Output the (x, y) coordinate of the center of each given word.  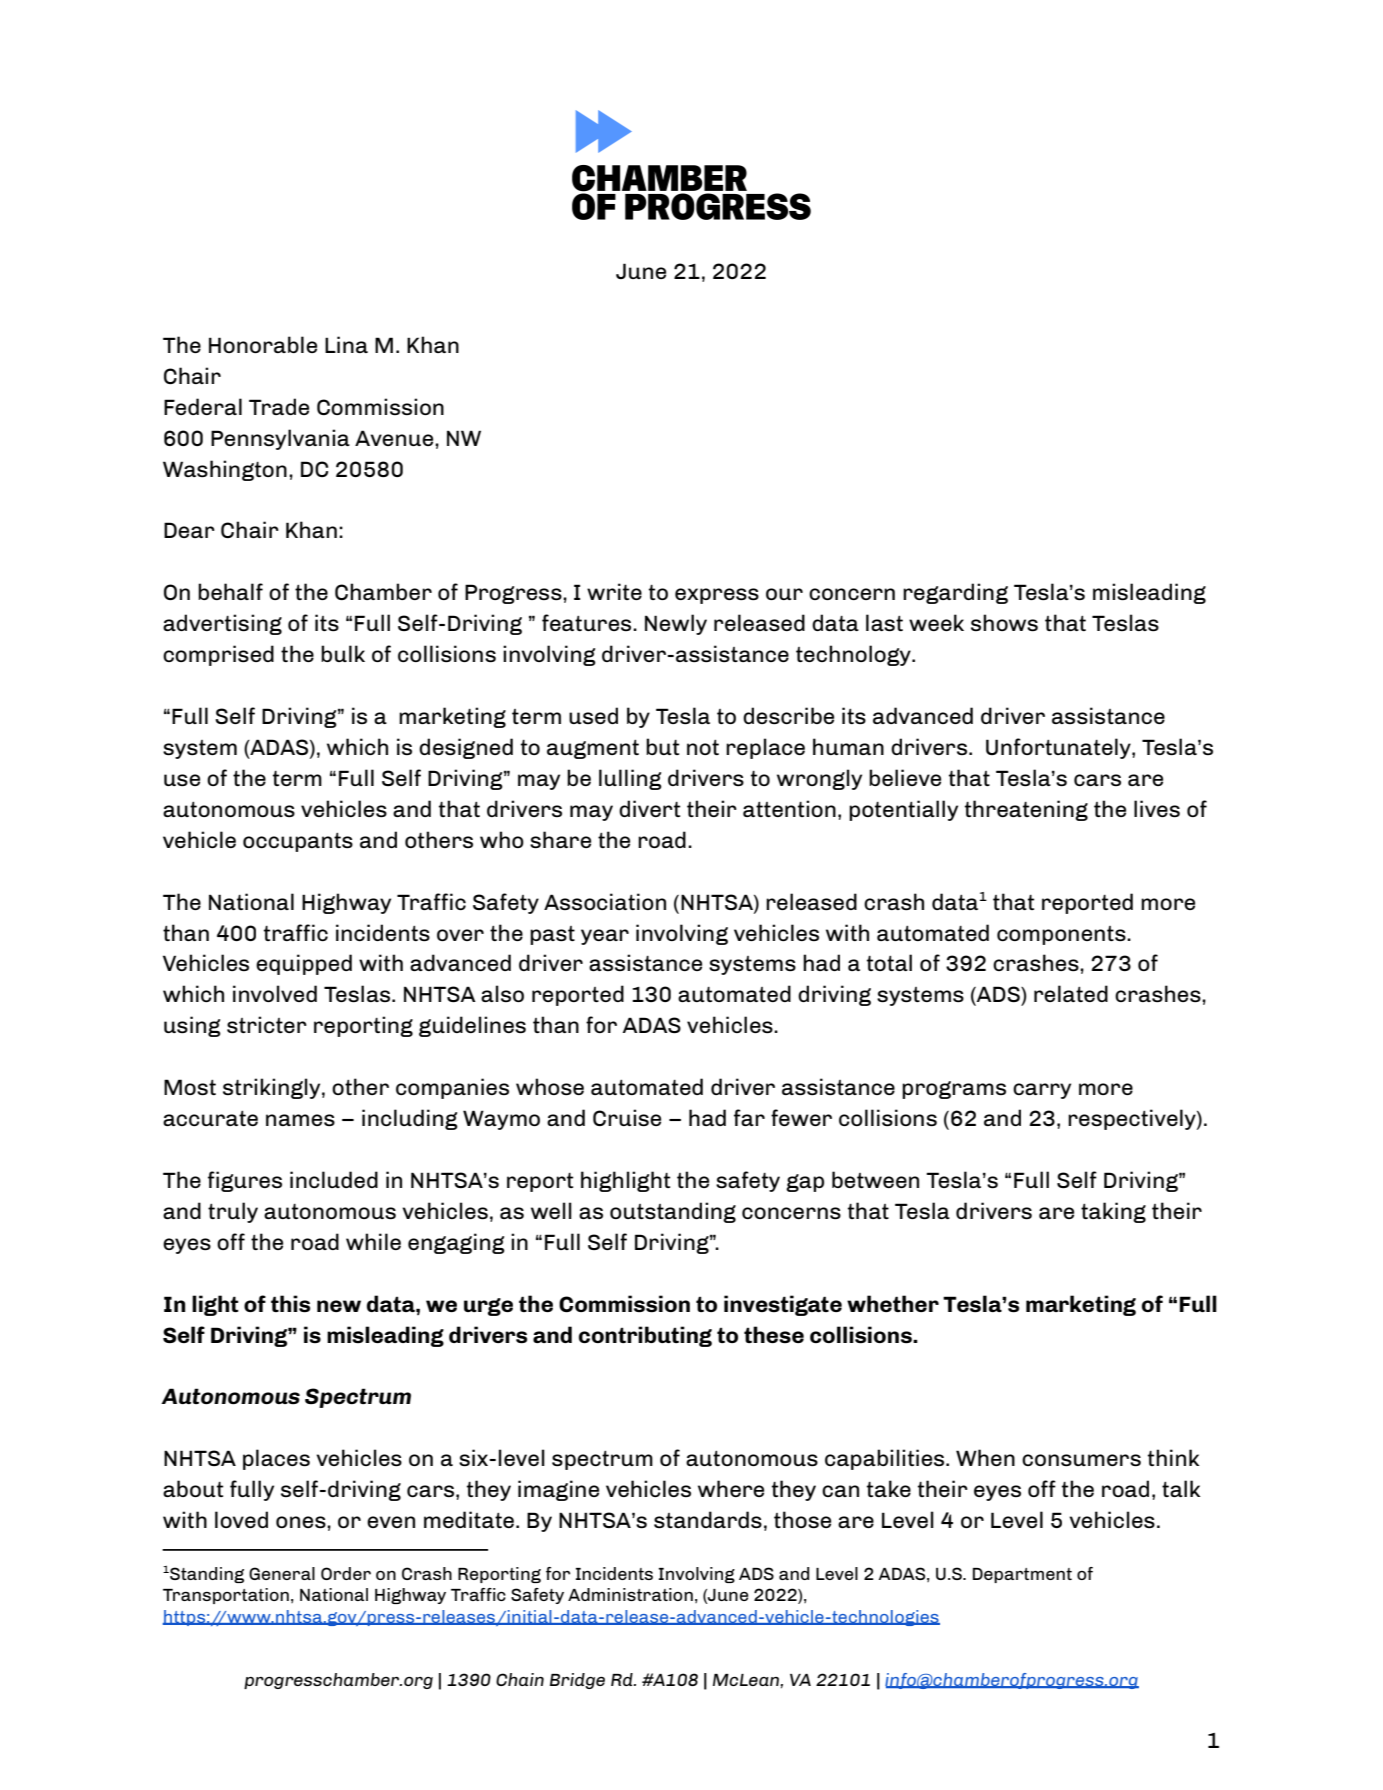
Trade (279, 406)
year (605, 937)
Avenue (395, 438)
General (282, 1573)
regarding (955, 593)
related (1071, 993)
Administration (630, 1594)
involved (275, 993)
